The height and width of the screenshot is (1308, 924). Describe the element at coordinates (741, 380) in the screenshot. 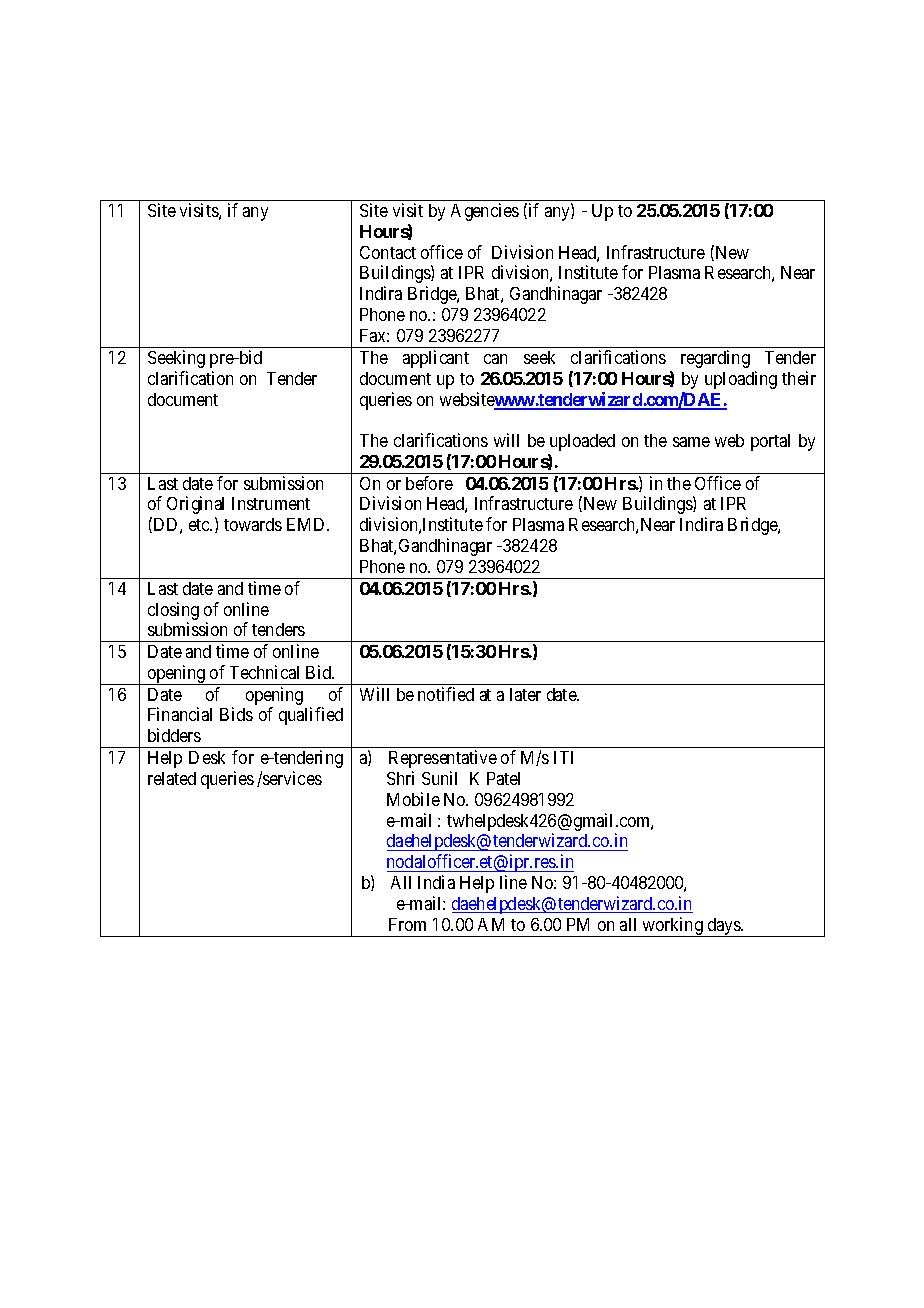

I see `uploading` at that location.
